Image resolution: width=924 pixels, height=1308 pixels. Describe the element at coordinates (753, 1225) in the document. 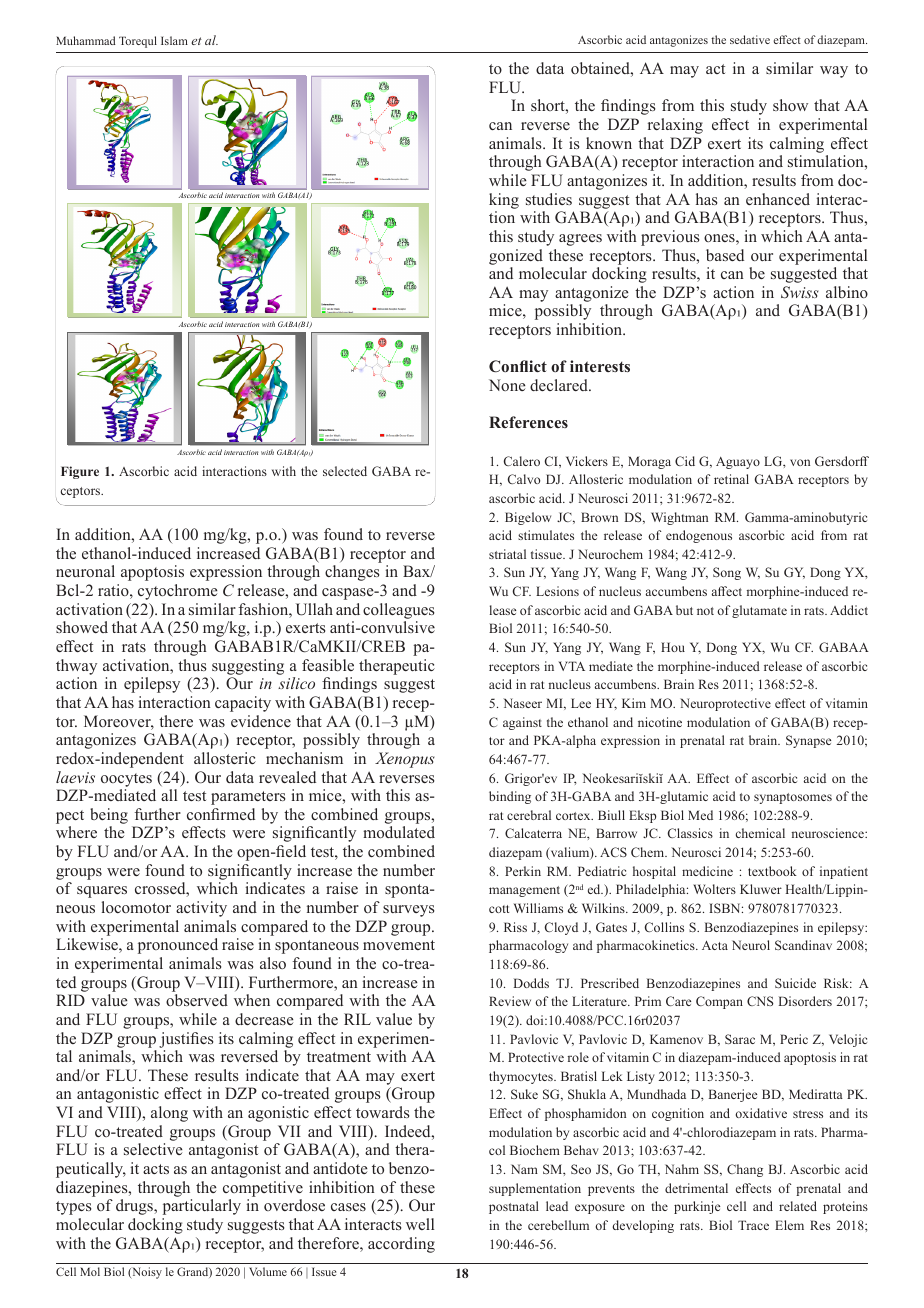

I see `Trace` at that location.
